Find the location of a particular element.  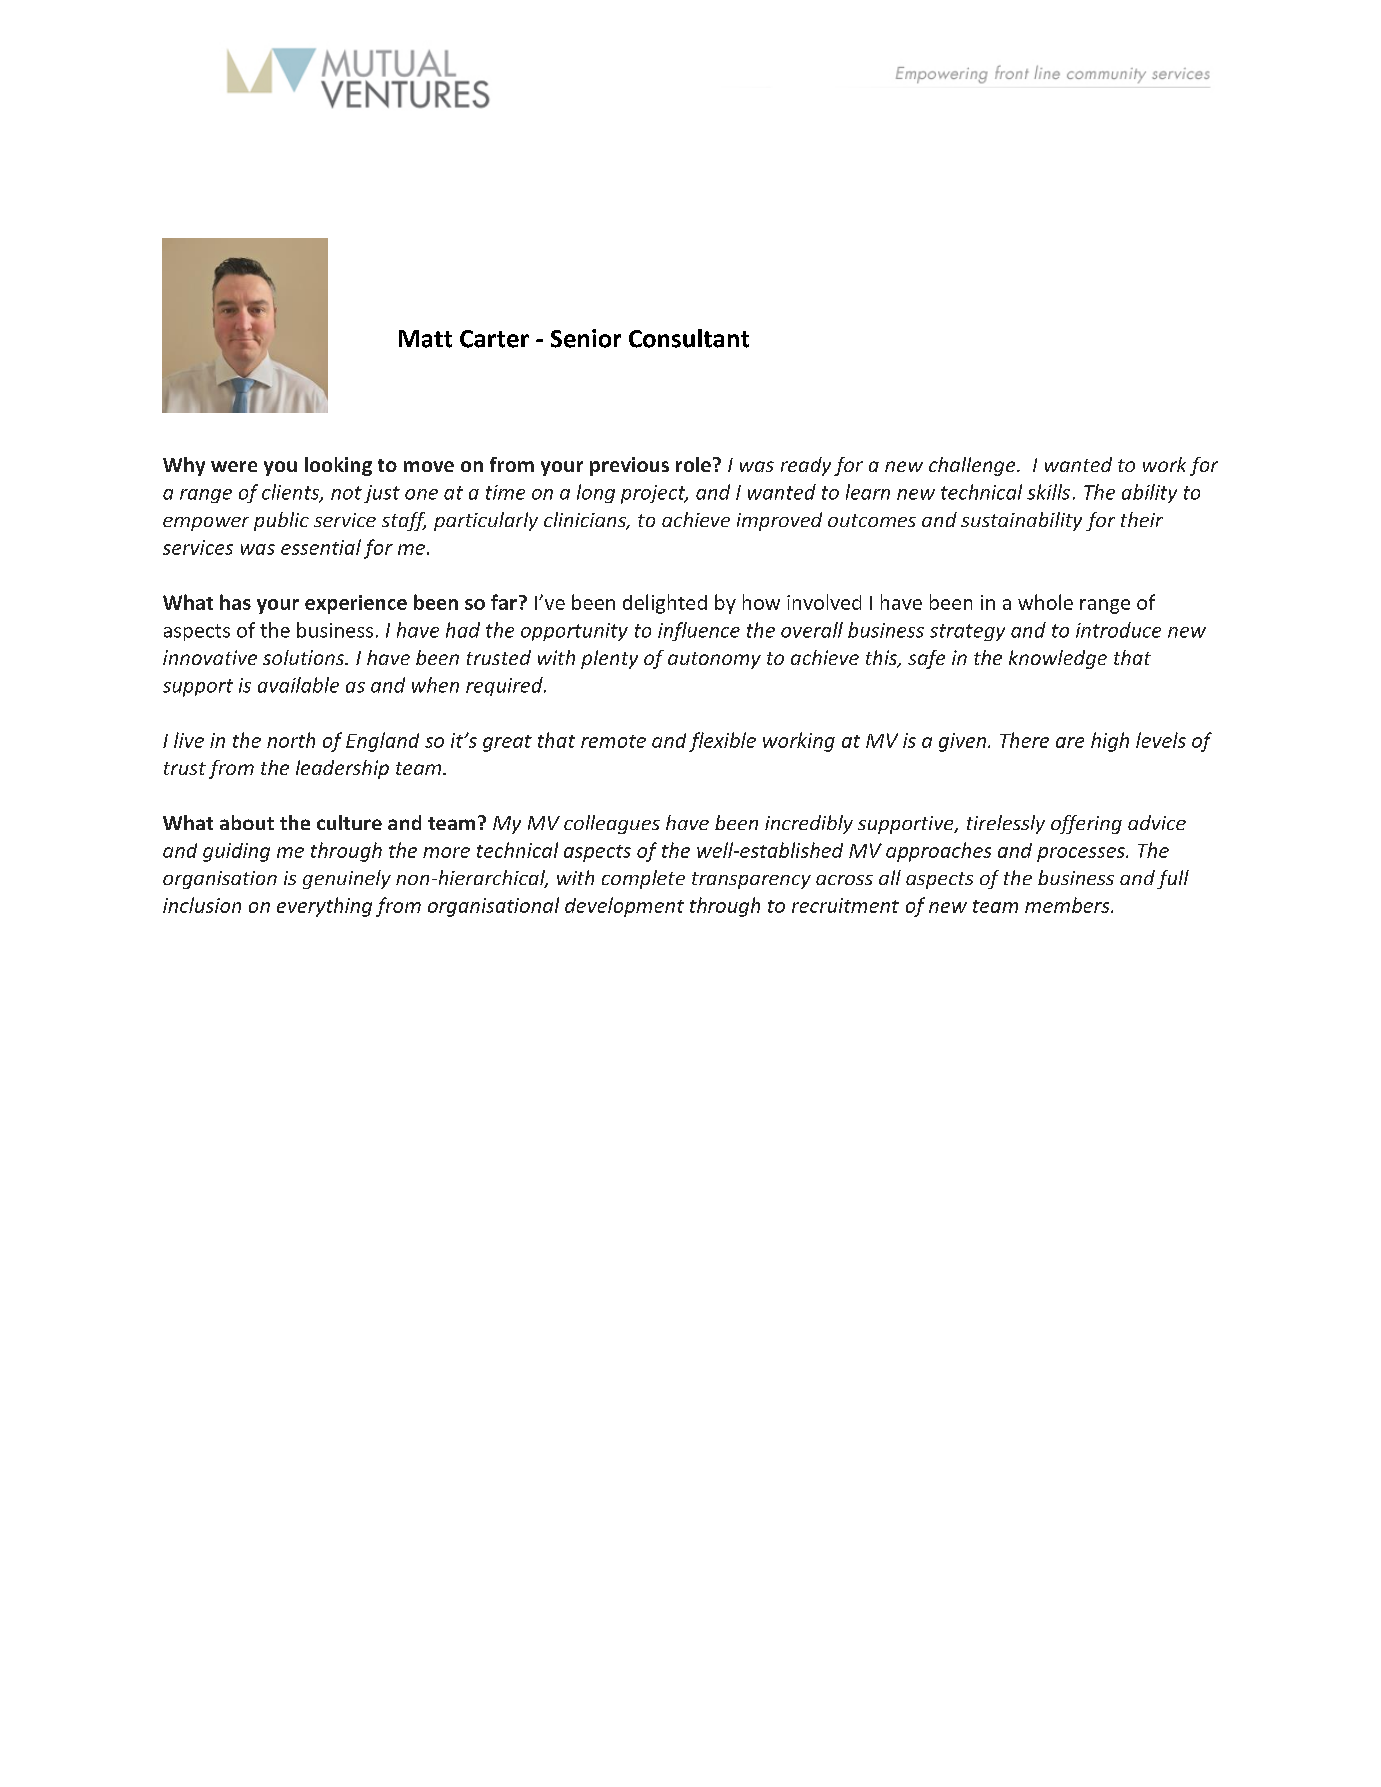

their is located at coordinates (1142, 519).
